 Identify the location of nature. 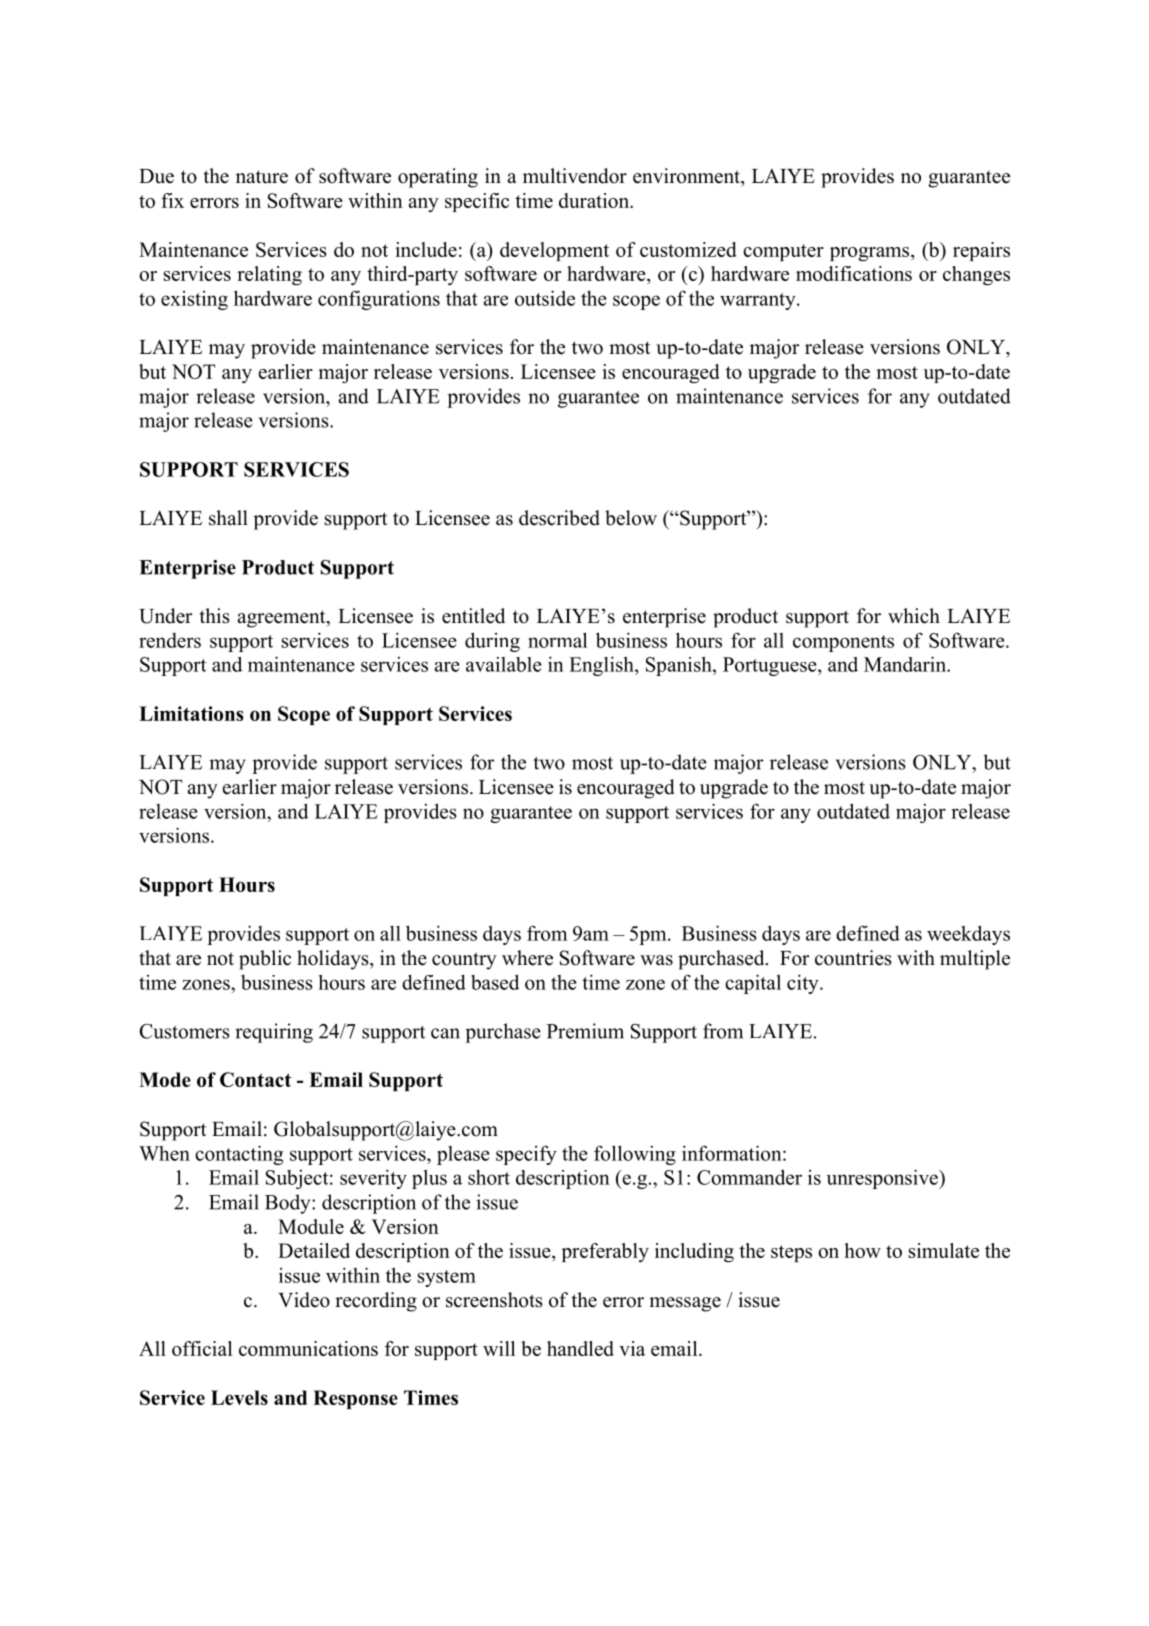
(262, 177).
